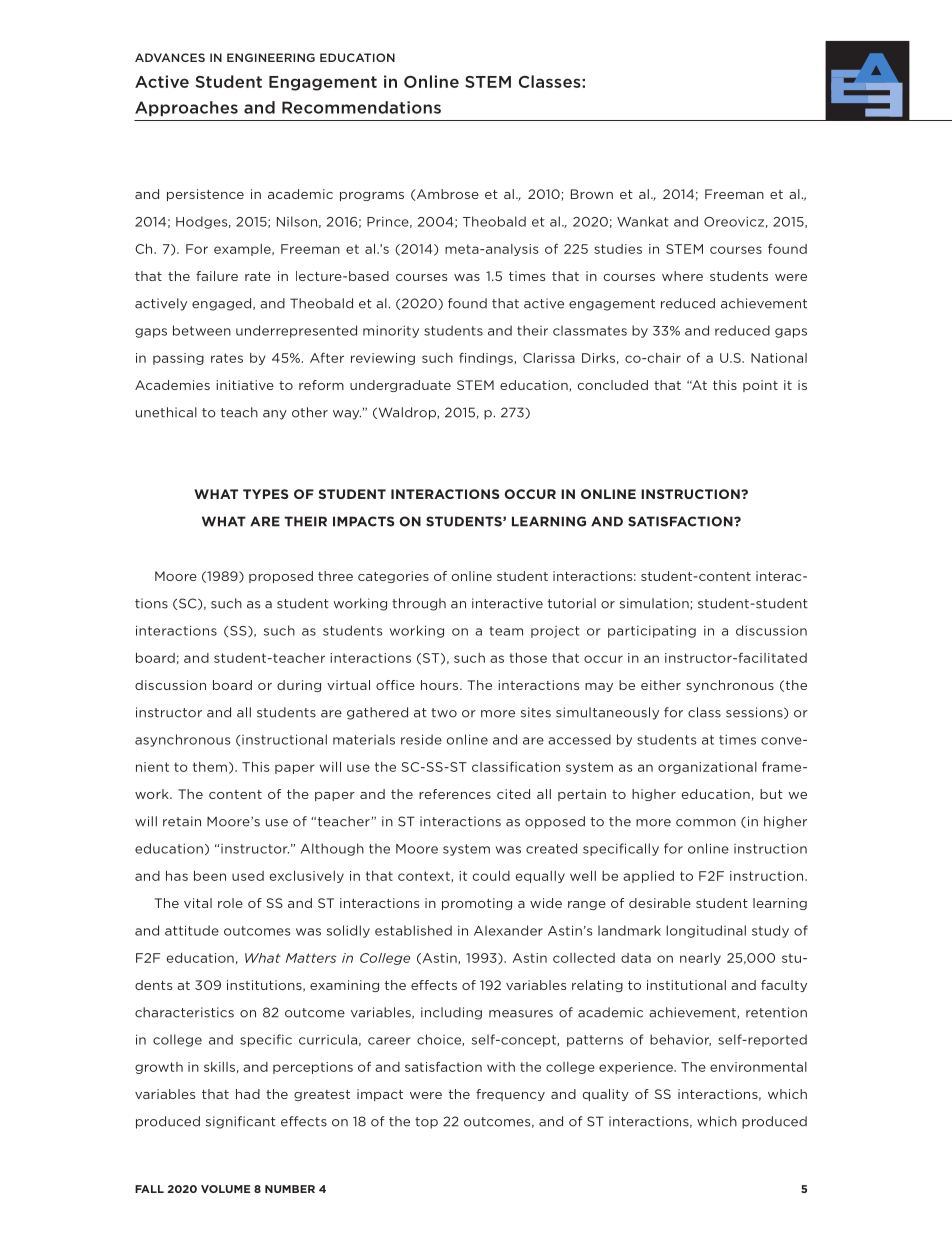 This document has height=1256, width=952. I want to click on programs, so click(372, 196).
